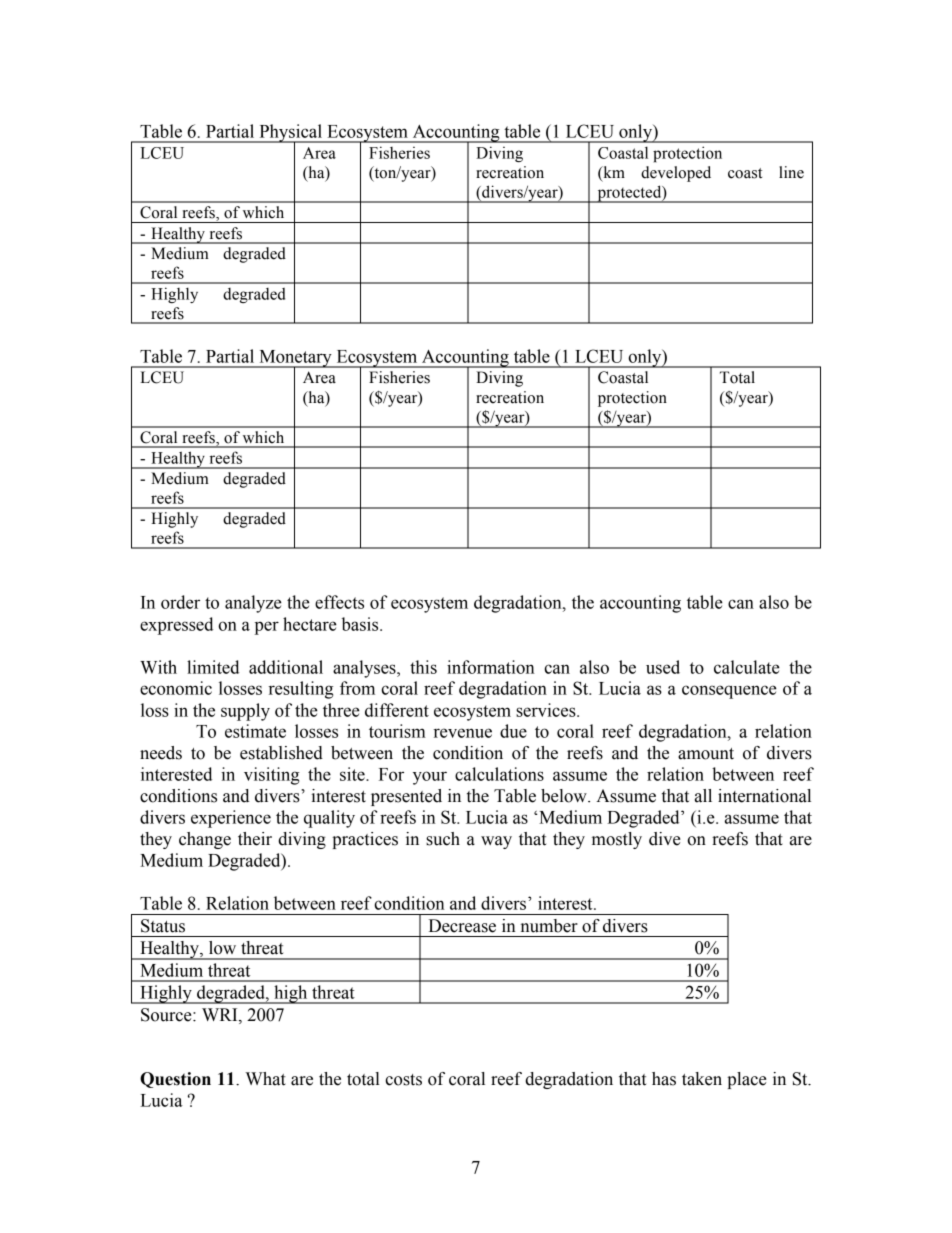 This screenshot has width=952, height=1233. I want to click on developed, so click(676, 174).
